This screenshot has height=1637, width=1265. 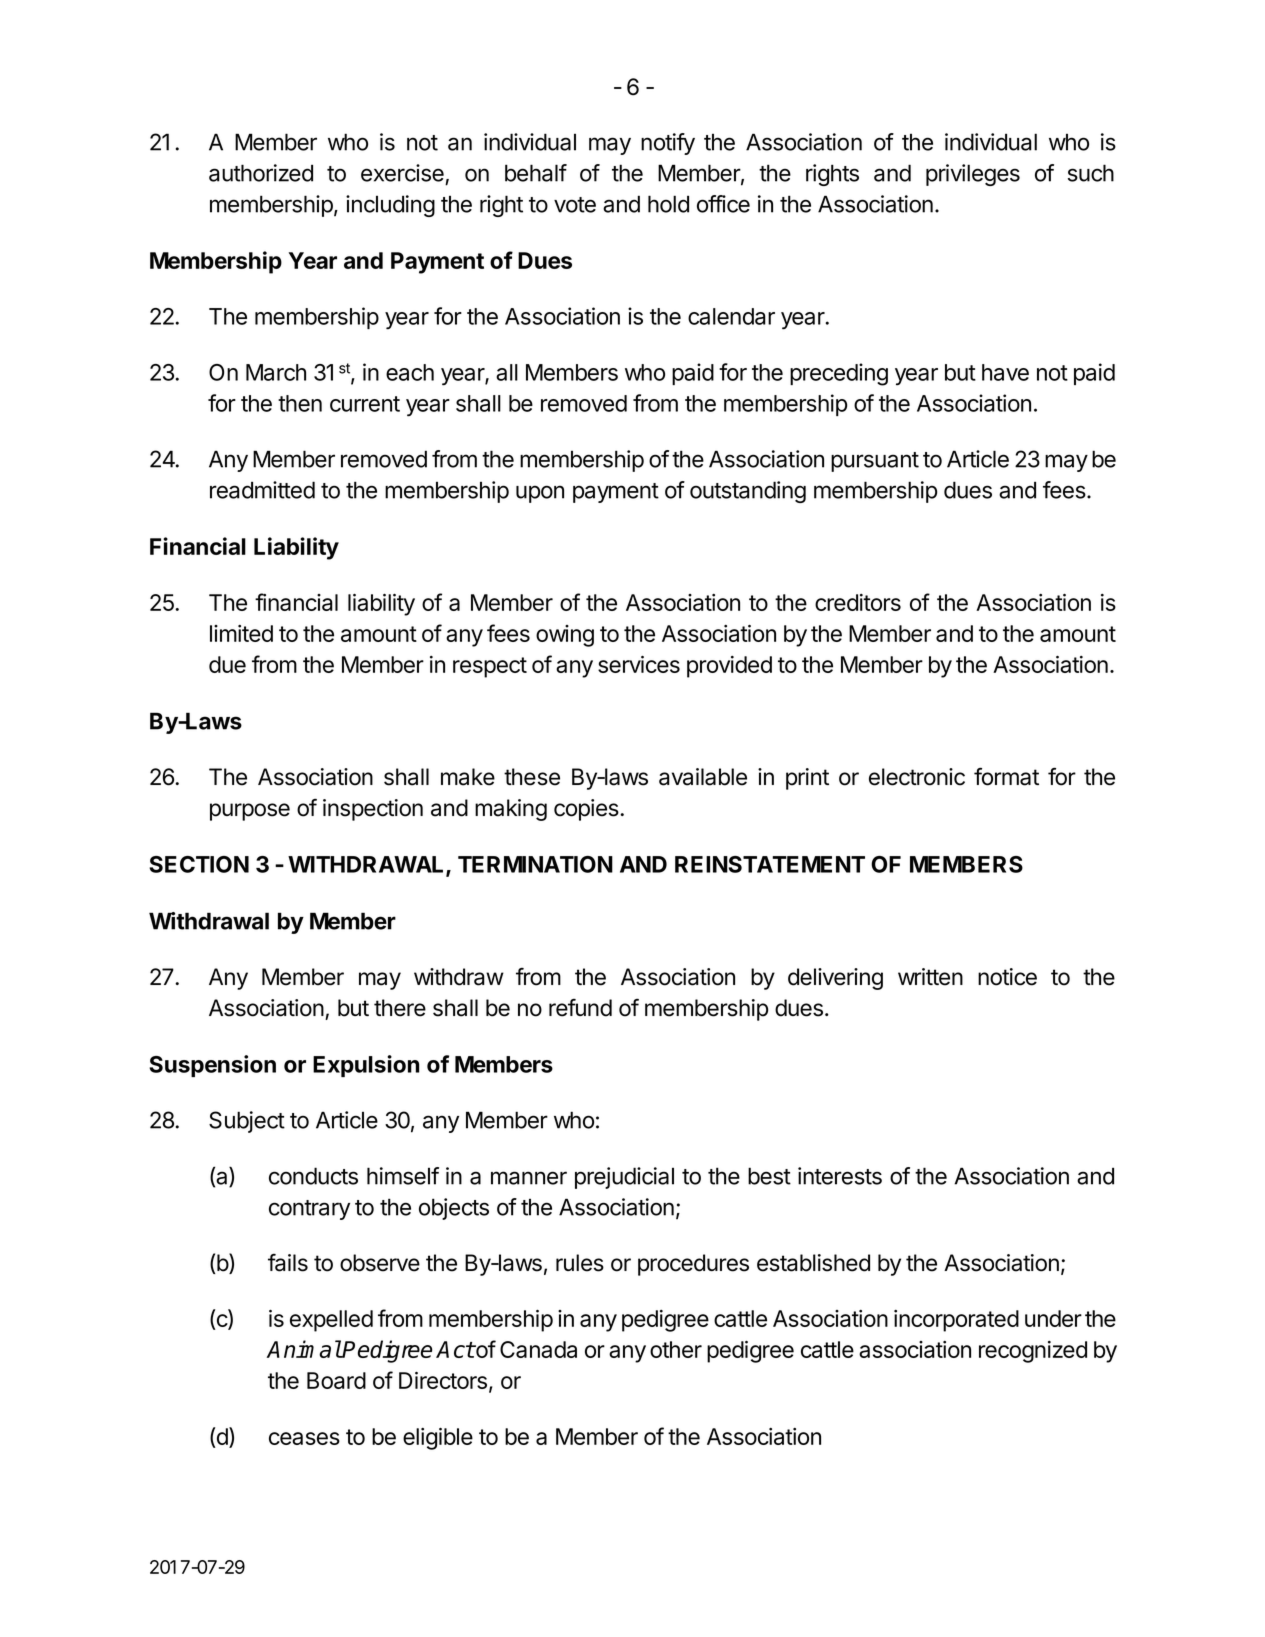 I want to click on there, so click(x=400, y=1008).
